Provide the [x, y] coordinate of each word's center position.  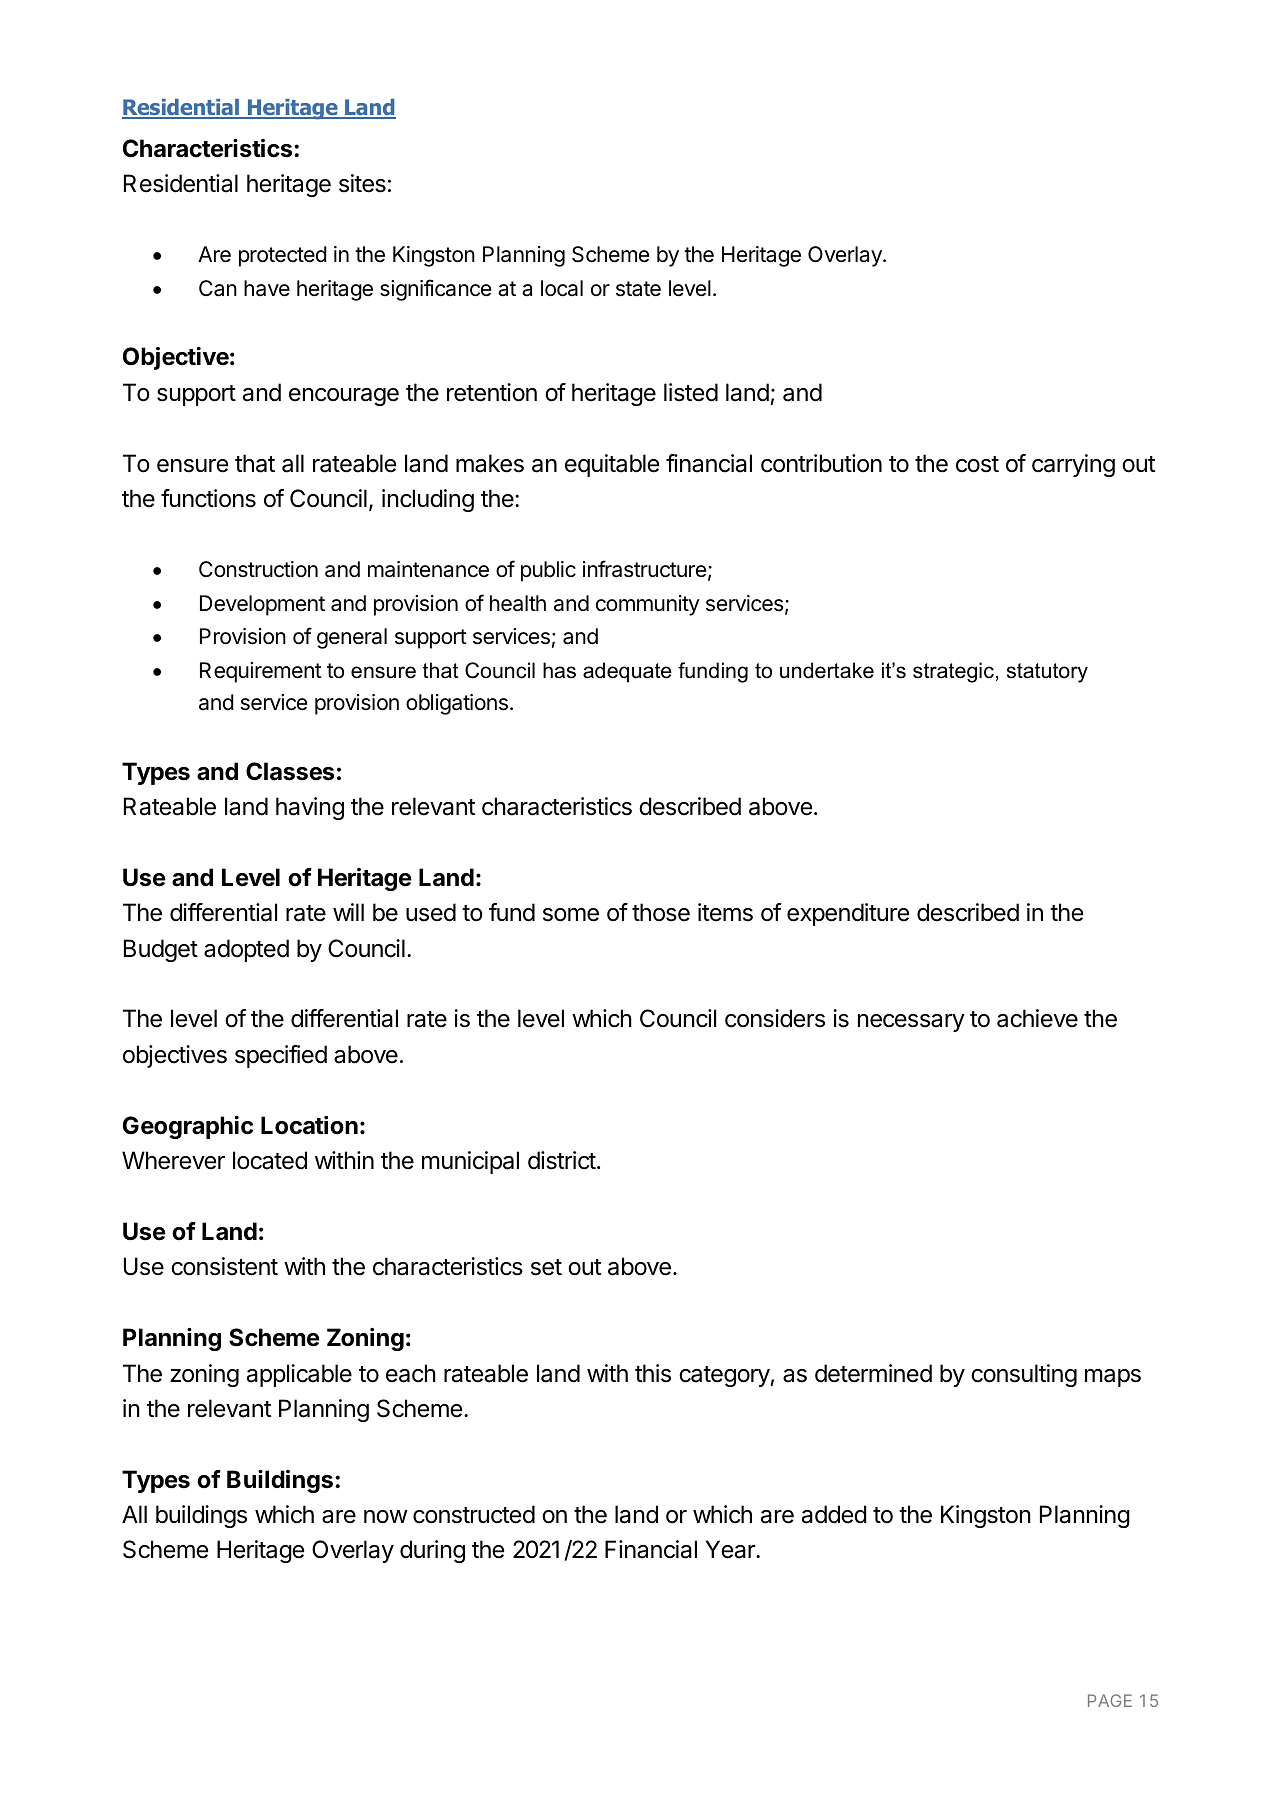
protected [283, 256]
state [638, 289]
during [432, 1551]
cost [977, 464]
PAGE [1110, 1700]
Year [731, 1549]
